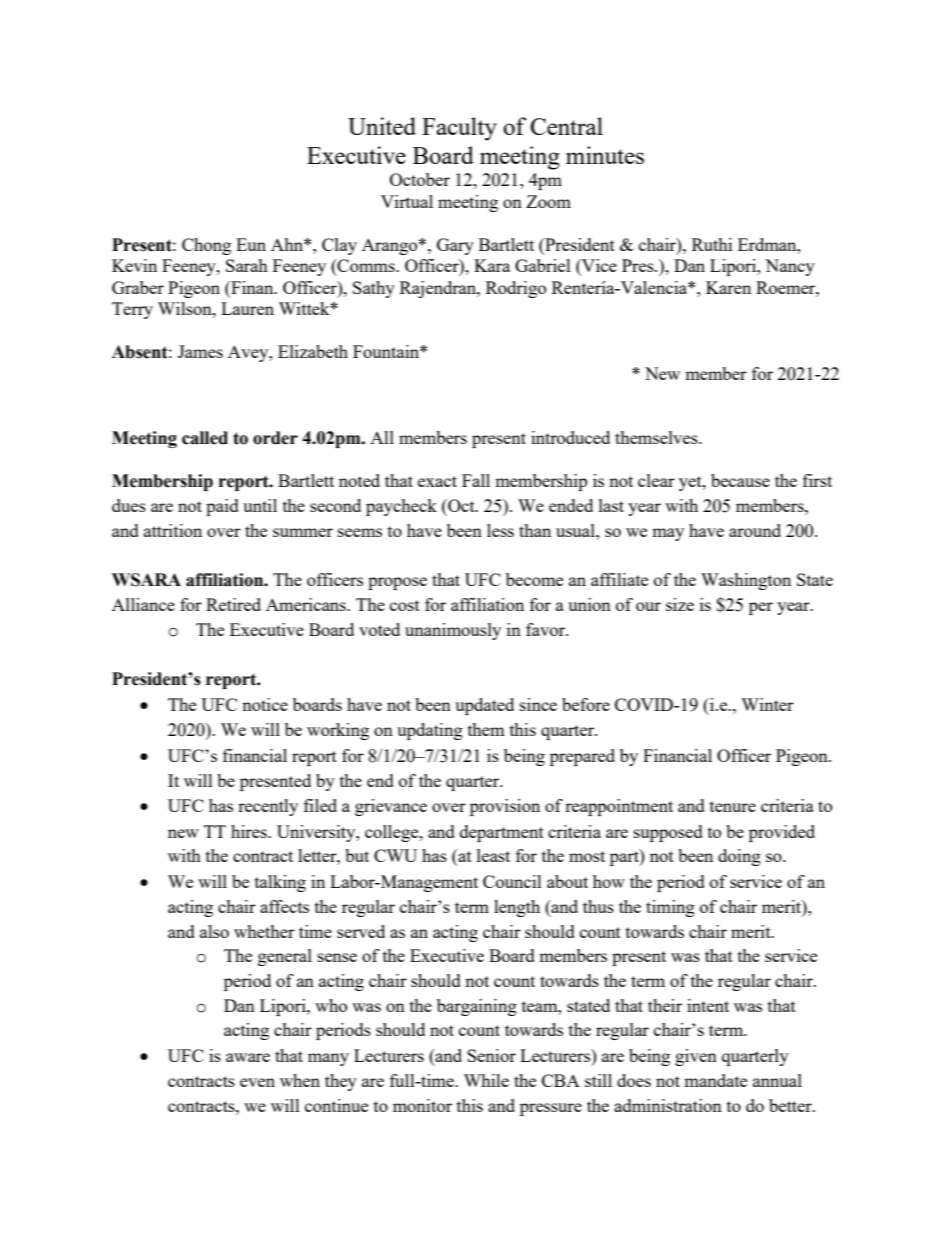 This screenshot has height=1233, width=952. What do you see at coordinates (453, 631) in the screenshot?
I see `unanimously` at bounding box center [453, 631].
